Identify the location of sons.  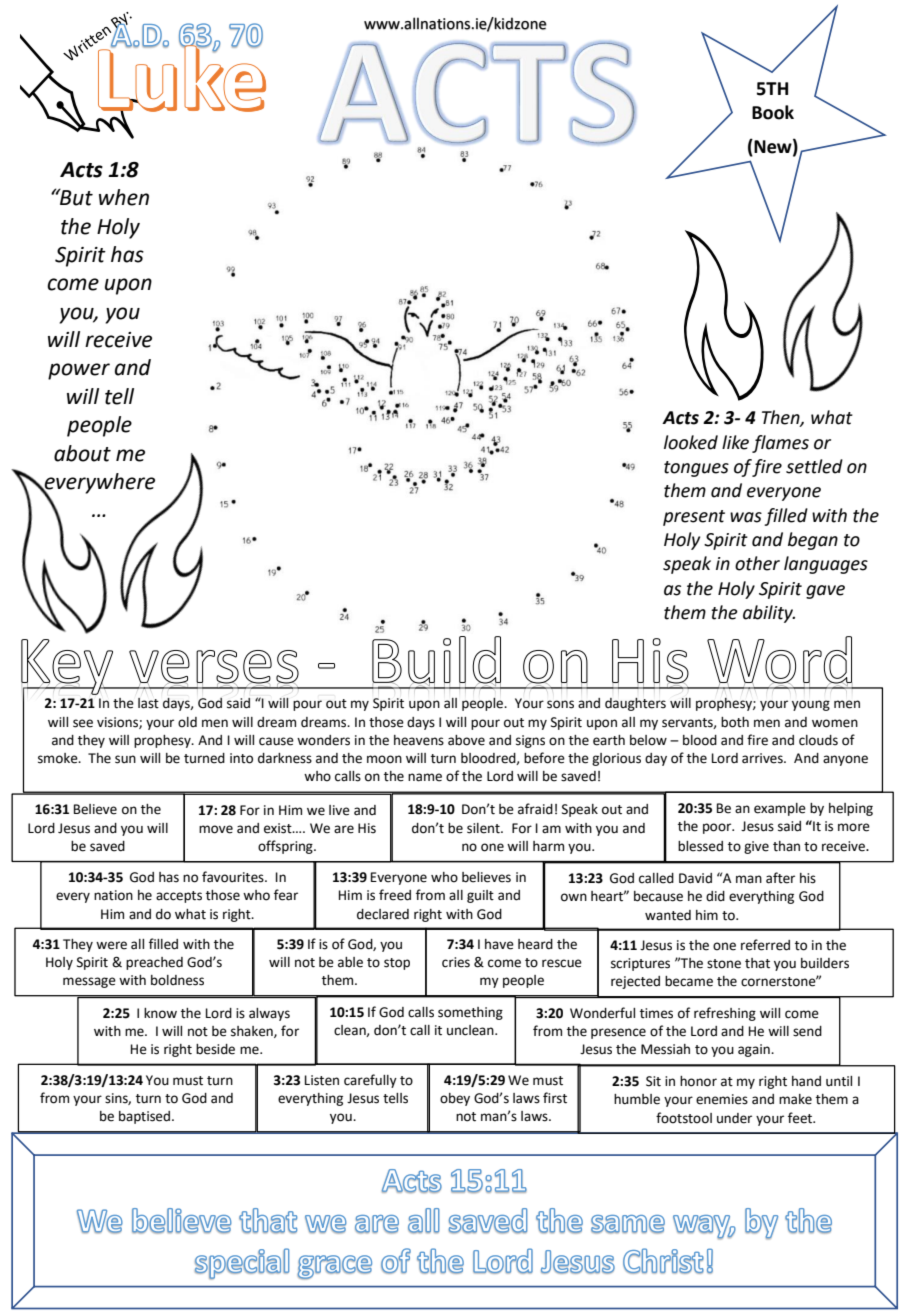
(560, 704).
